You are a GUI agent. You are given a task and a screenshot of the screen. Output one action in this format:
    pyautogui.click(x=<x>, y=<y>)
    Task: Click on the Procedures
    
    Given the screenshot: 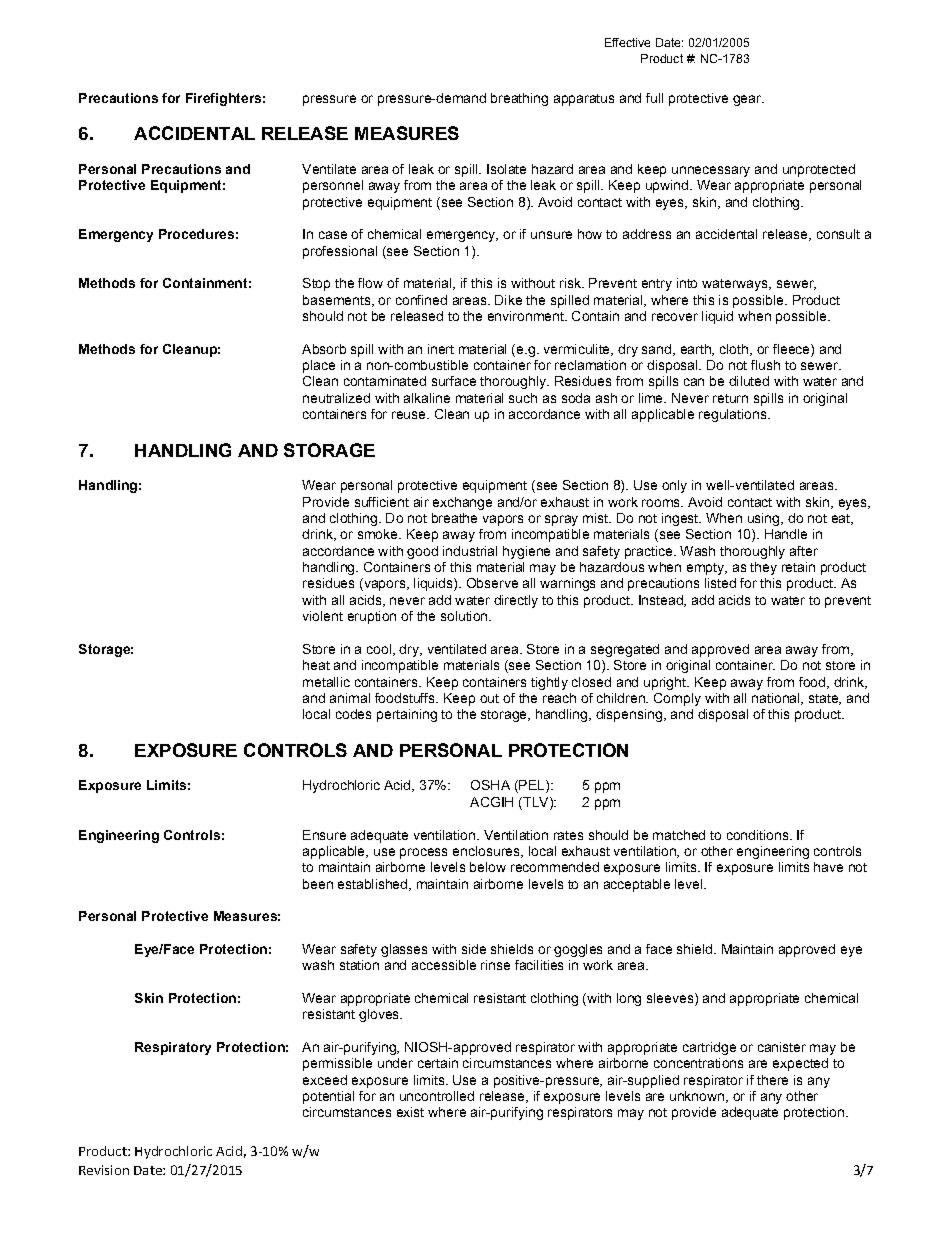 What is the action you would take?
    pyautogui.click(x=196, y=234)
